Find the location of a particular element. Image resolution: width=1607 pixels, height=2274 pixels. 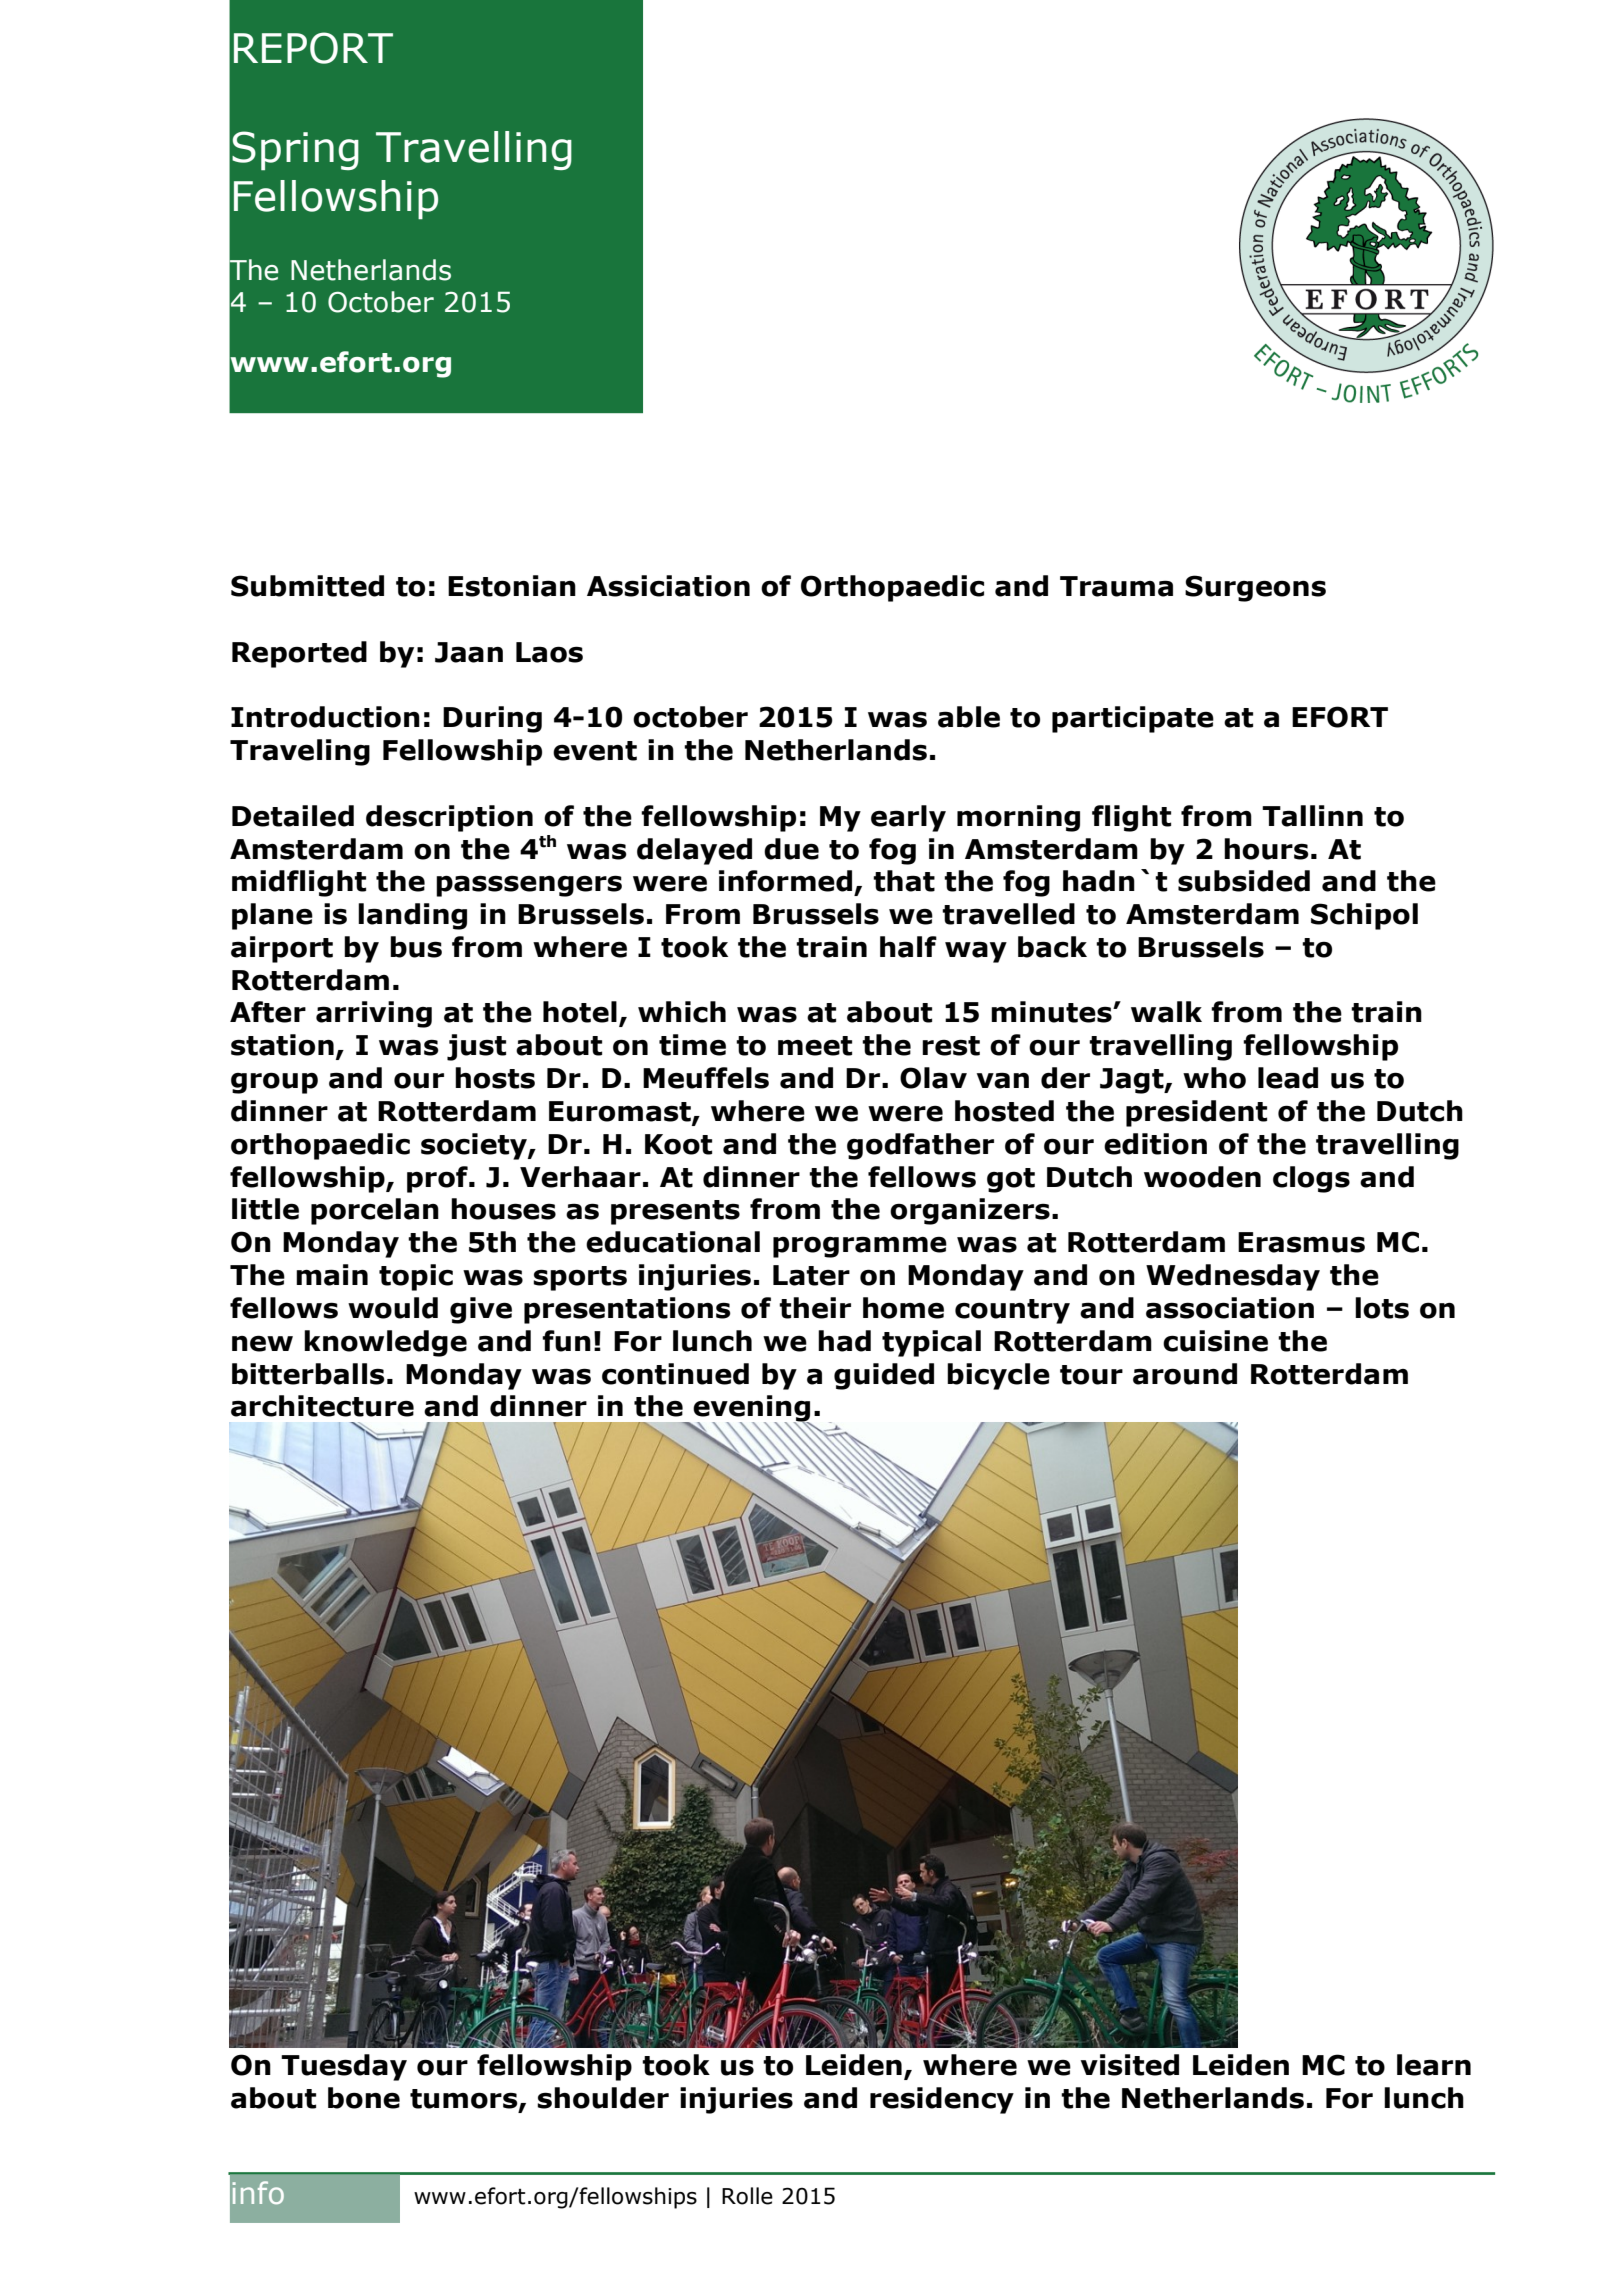

evening is located at coordinates (751, 1409).
